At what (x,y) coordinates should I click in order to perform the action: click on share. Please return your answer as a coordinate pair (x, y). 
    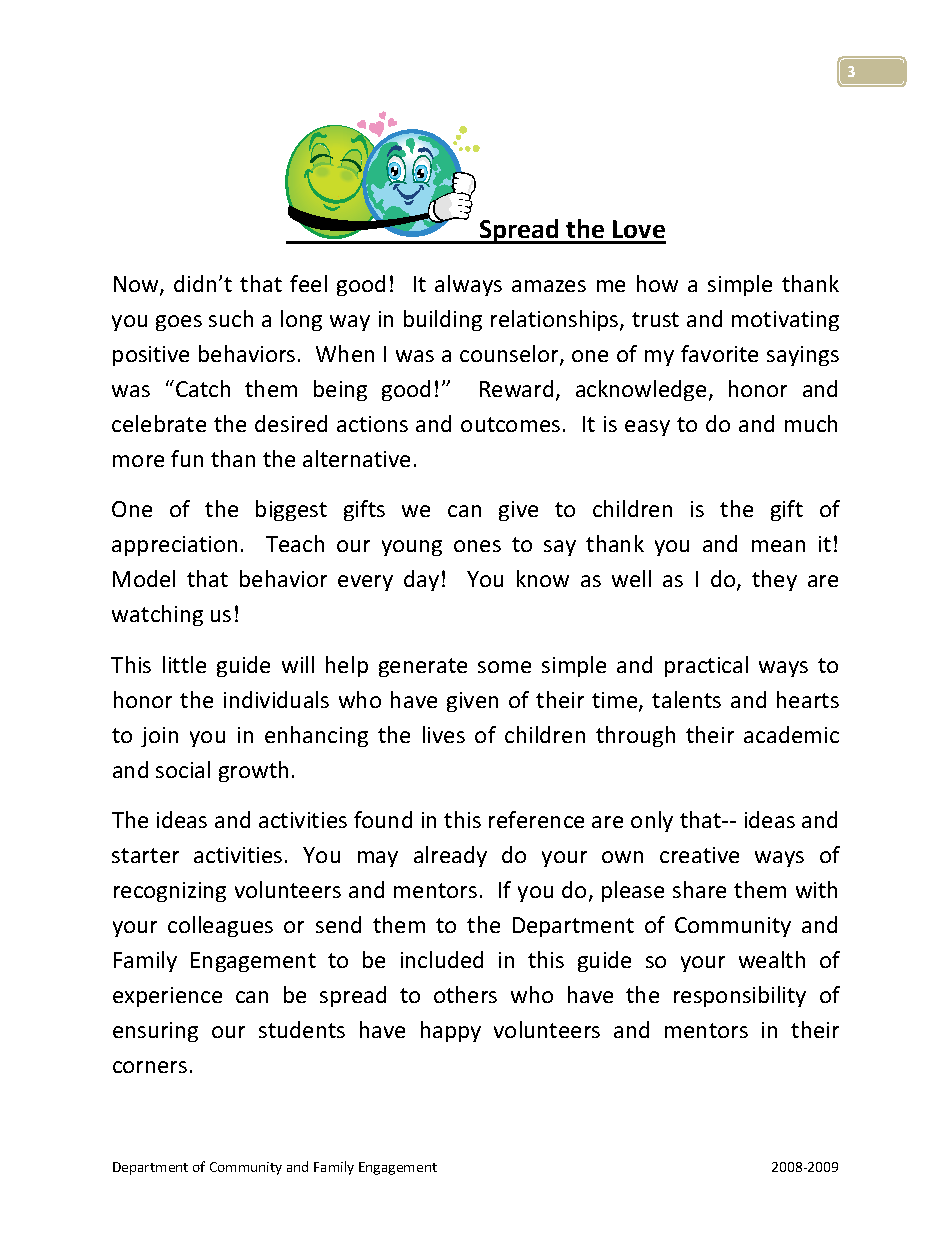
    Looking at the image, I should click on (699, 889).
